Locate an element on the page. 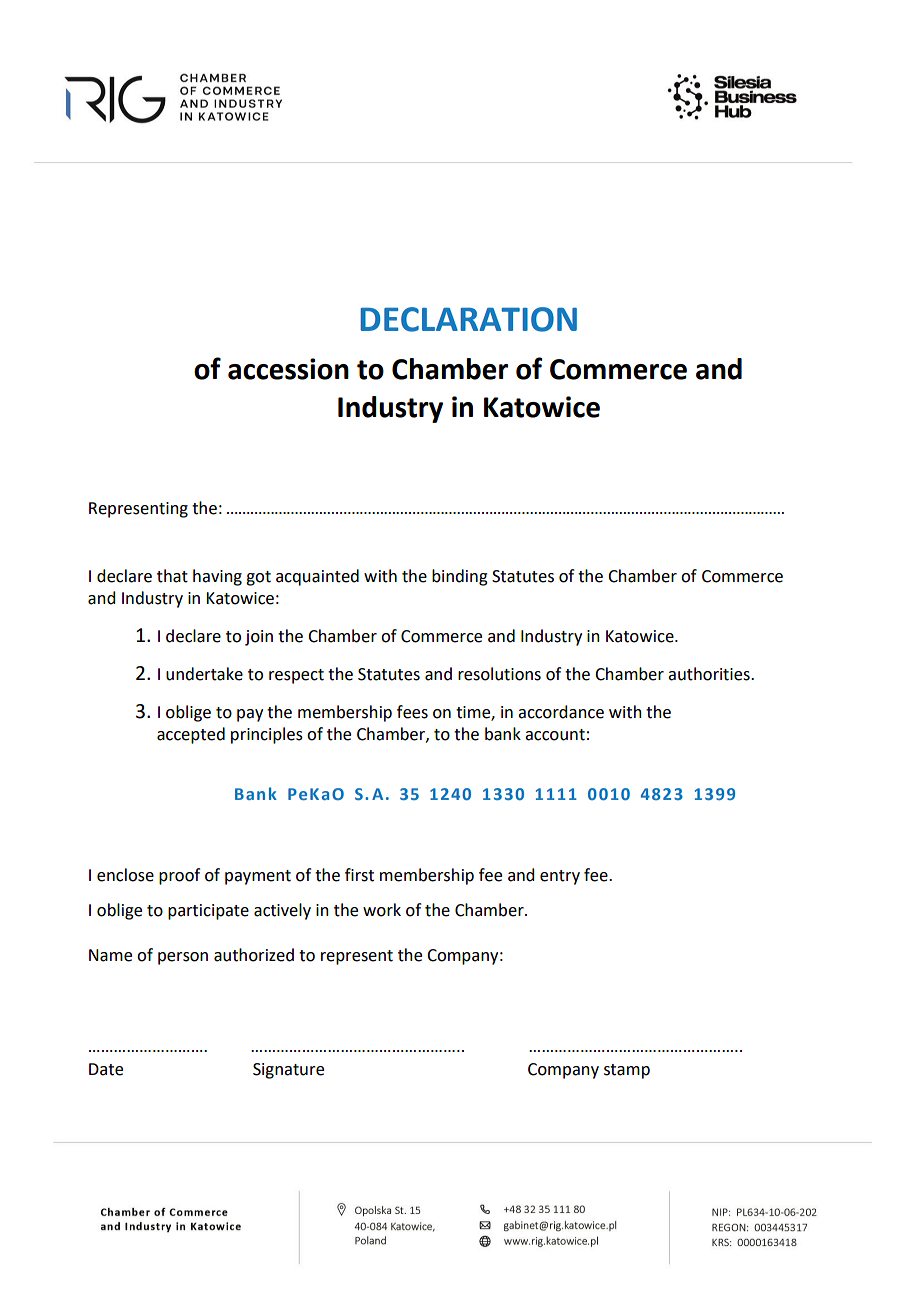 The height and width of the page is (1308, 924). authorities is located at coordinates (710, 674).
